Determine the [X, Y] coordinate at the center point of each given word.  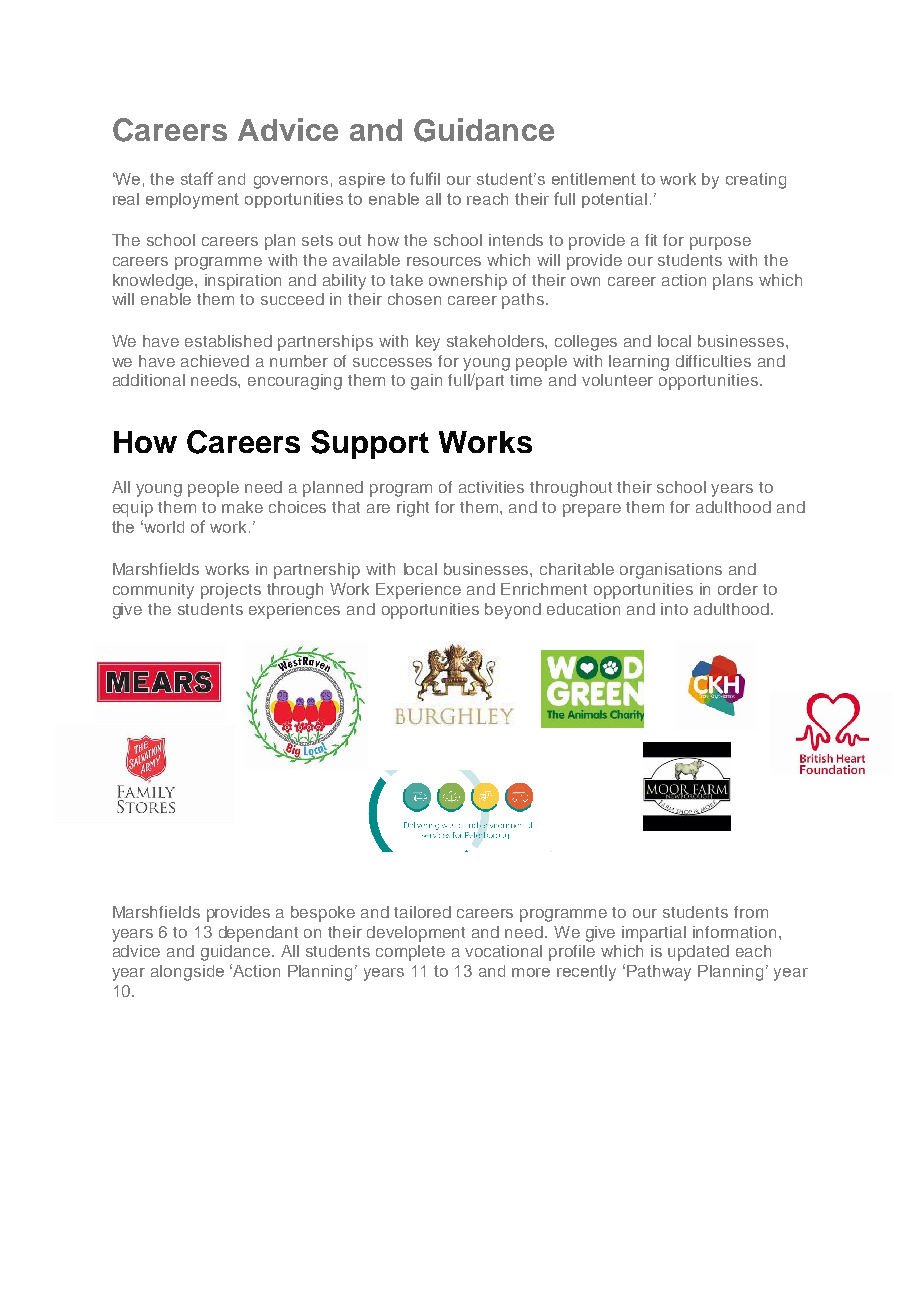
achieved [215, 361]
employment [192, 201]
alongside [187, 973]
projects [231, 591]
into [674, 609]
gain [426, 382]
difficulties [713, 361]
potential [614, 200]
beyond [513, 611]
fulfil [425, 178]
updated [698, 953]
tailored [422, 912]
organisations [671, 571]
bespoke [323, 914]
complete [410, 953]
